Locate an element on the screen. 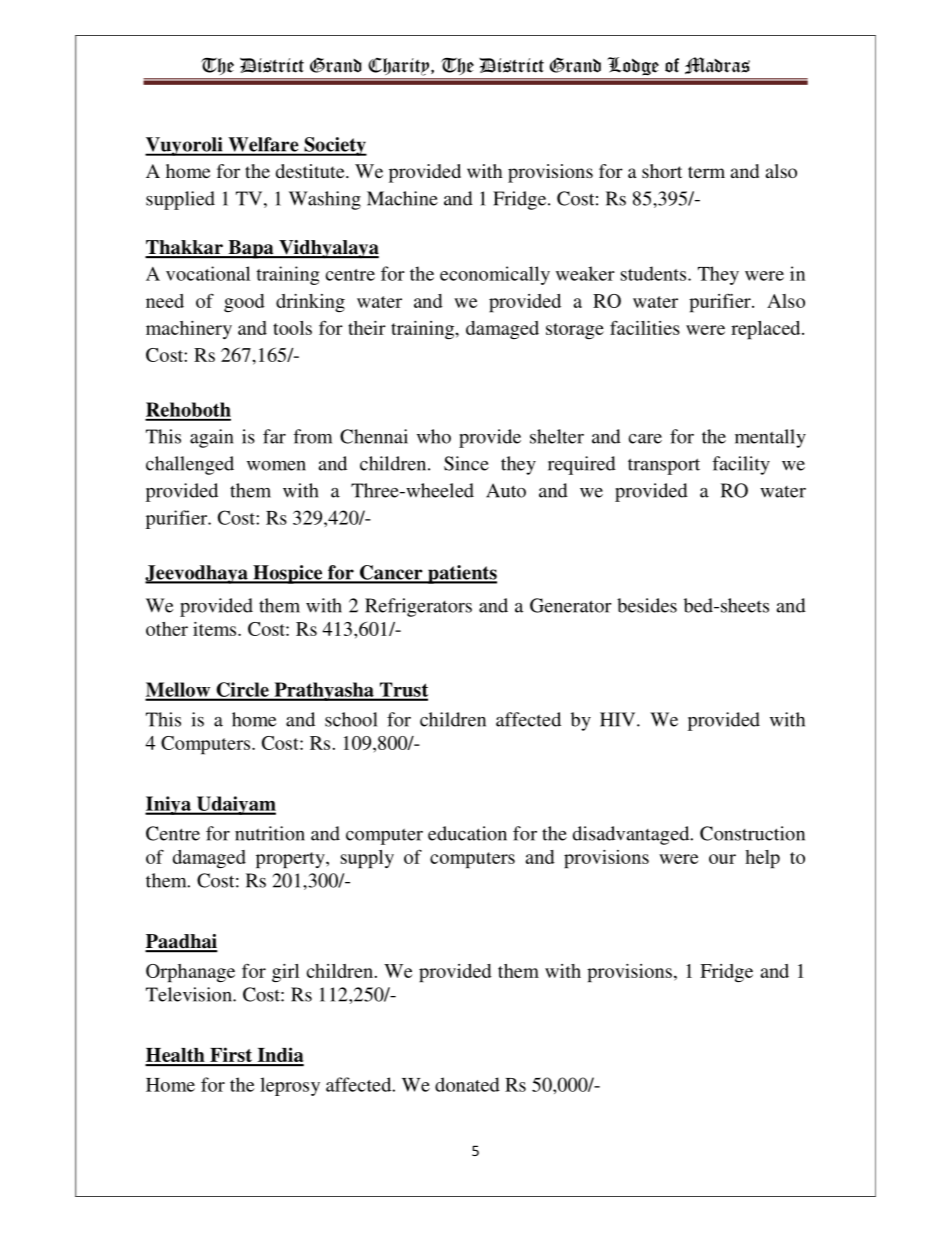 This screenshot has height=1233, width=952. nutrition is located at coordinates (270, 833).
